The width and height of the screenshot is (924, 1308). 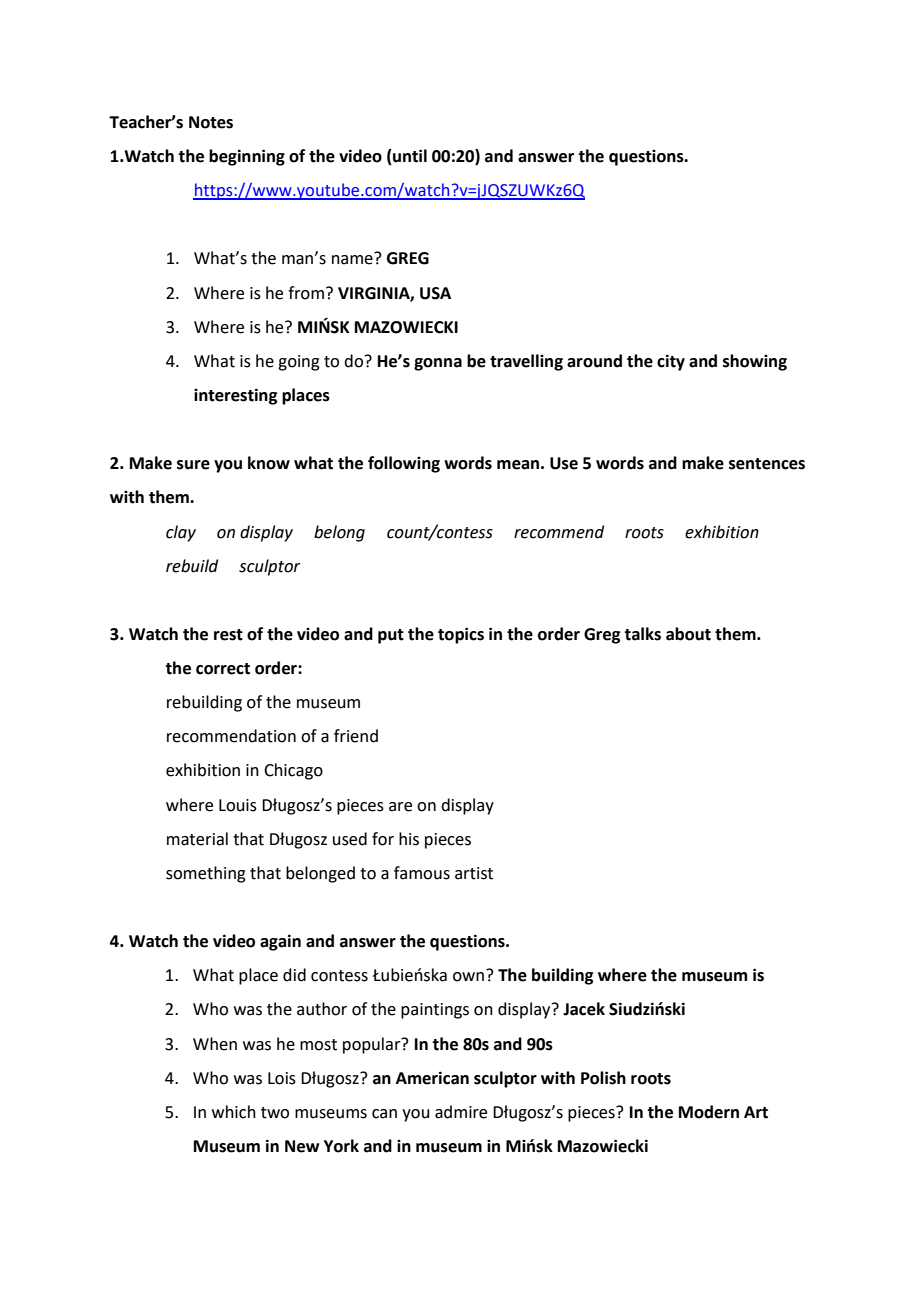 What do you see at coordinates (461, 1112) in the screenshot?
I see `admire` at bounding box center [461, 1112].
